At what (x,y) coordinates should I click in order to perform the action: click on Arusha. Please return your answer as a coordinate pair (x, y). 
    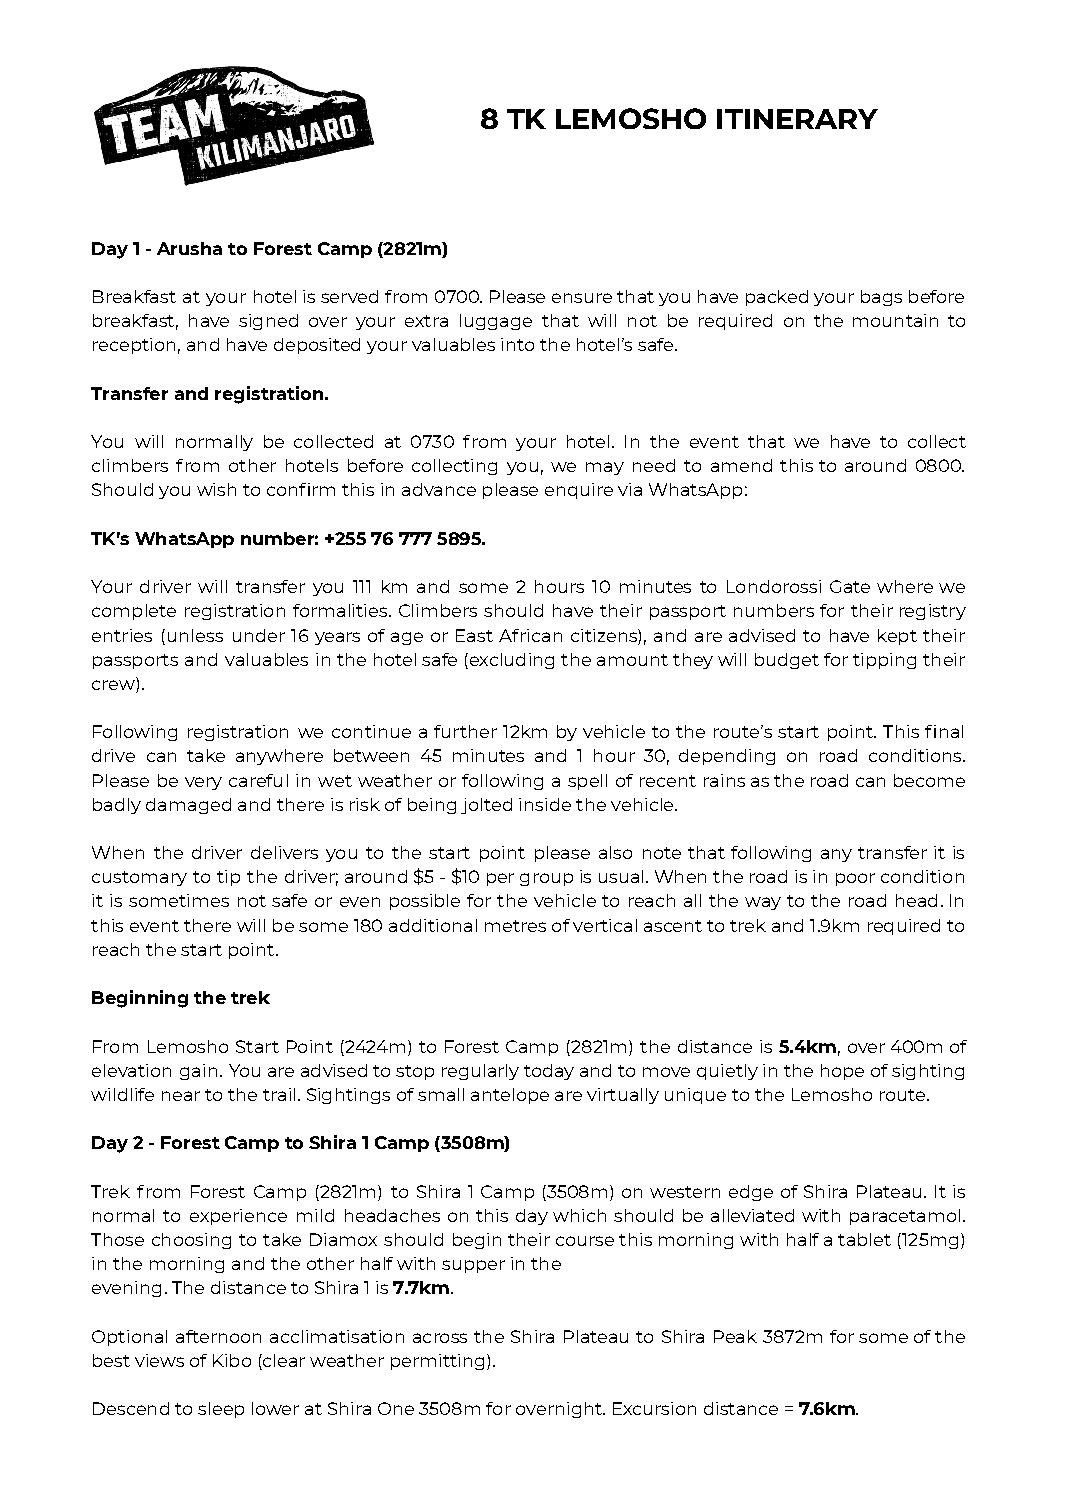
    Looking at the image, I should click on (189, 248).
